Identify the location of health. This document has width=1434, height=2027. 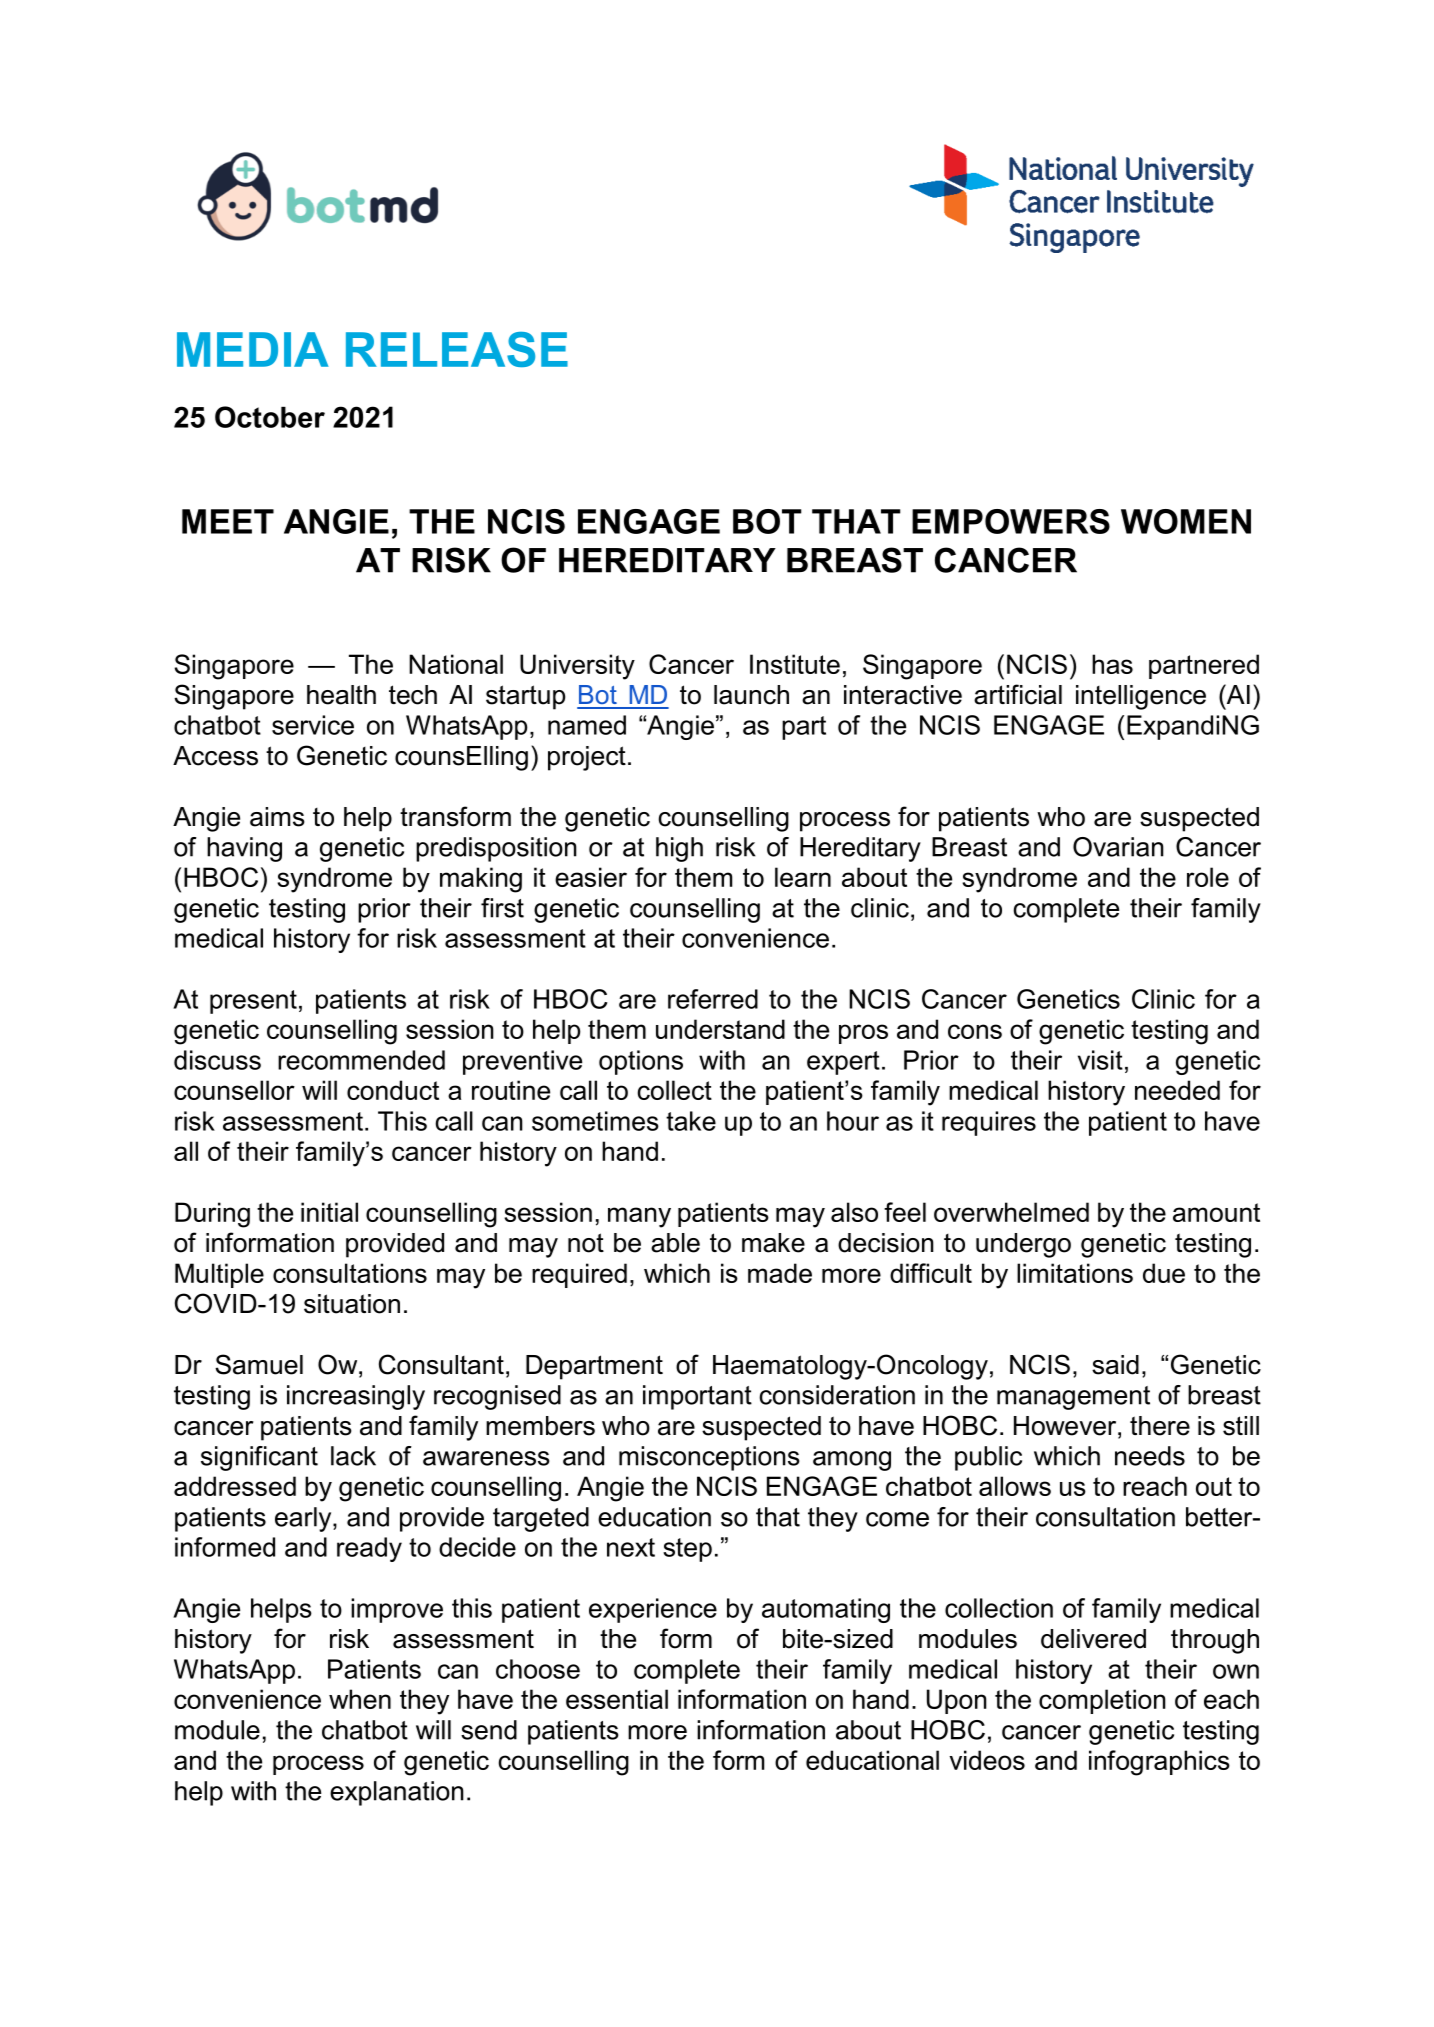
(341, 695).
